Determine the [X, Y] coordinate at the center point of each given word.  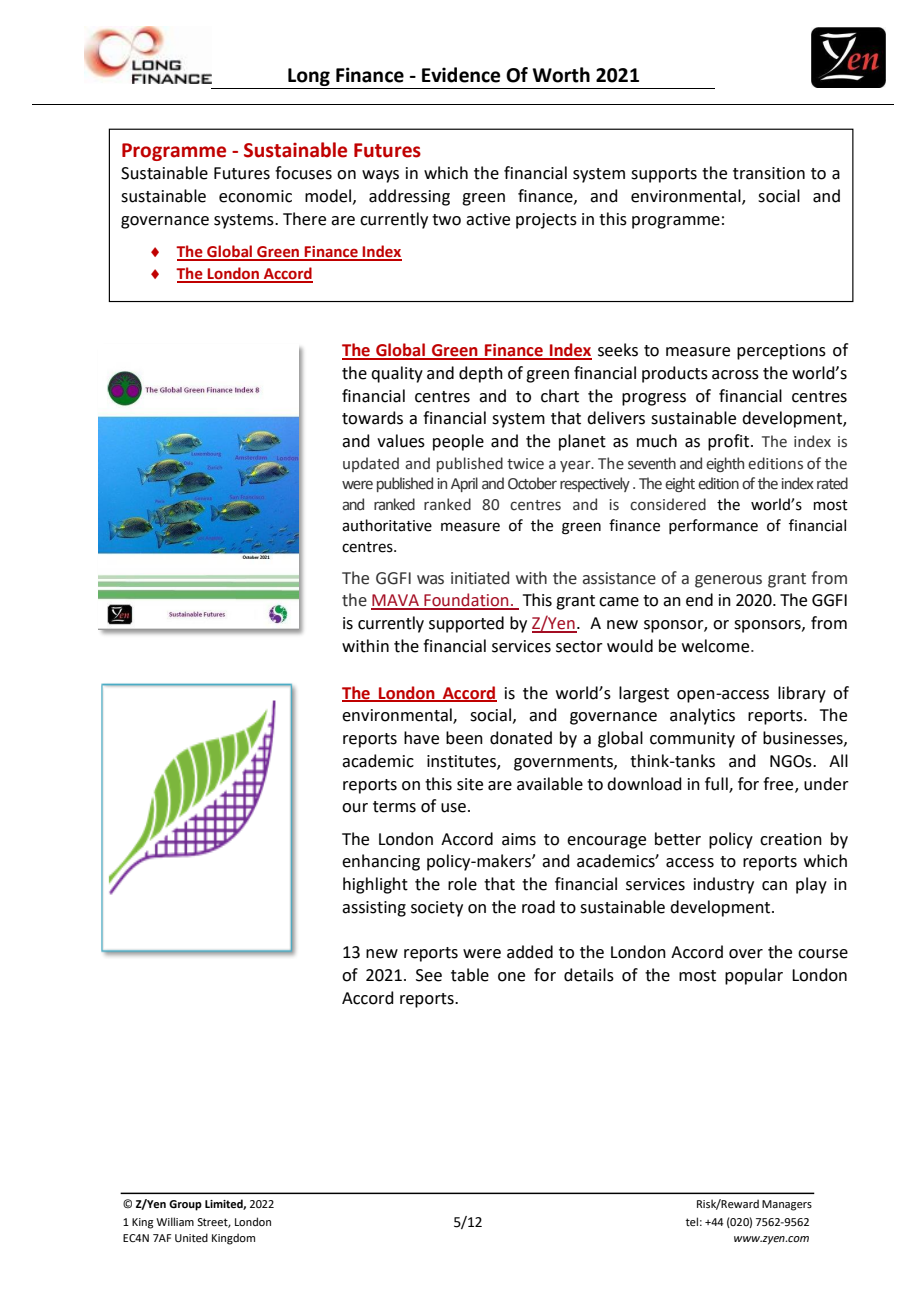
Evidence [461, 75]
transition [769, 173]
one [511, 977]
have [421, 738]
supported [466, 624]
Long [309, 78]
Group [185, 1205]
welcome [717, 646]
